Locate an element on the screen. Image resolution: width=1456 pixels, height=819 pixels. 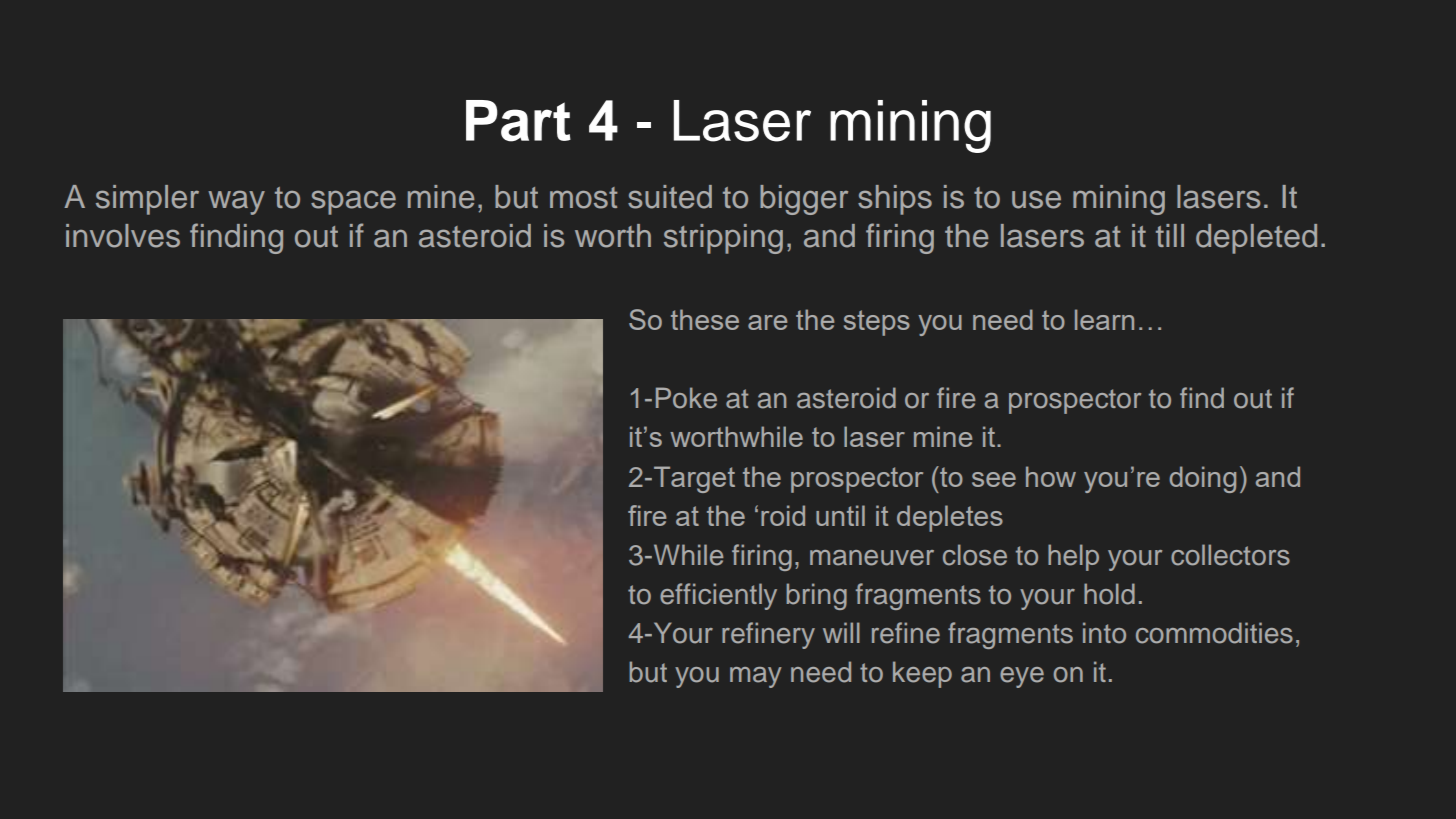
will is located at coordinates (841, 632).
